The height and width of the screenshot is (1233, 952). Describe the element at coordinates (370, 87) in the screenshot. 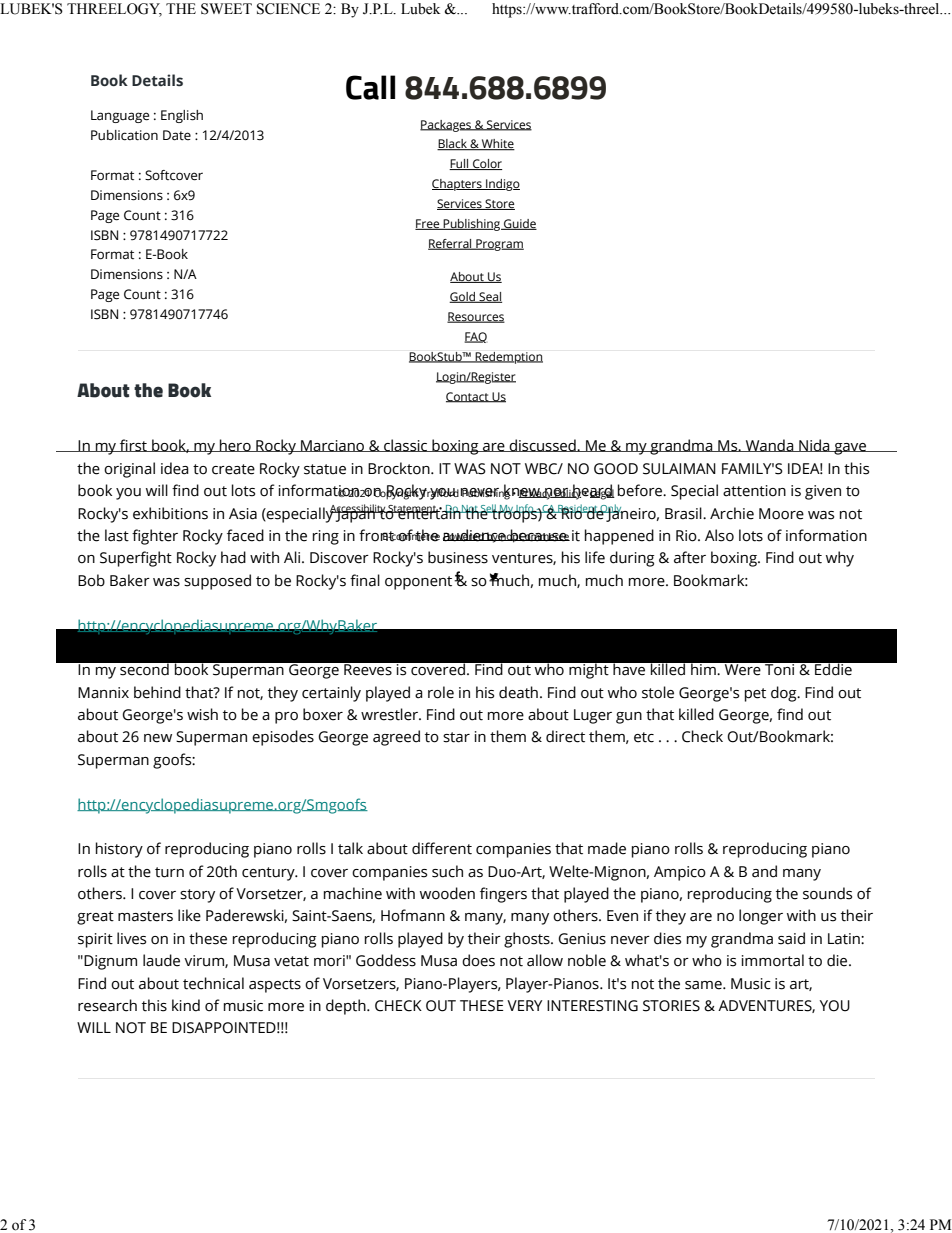

I see `Call` at that location.
